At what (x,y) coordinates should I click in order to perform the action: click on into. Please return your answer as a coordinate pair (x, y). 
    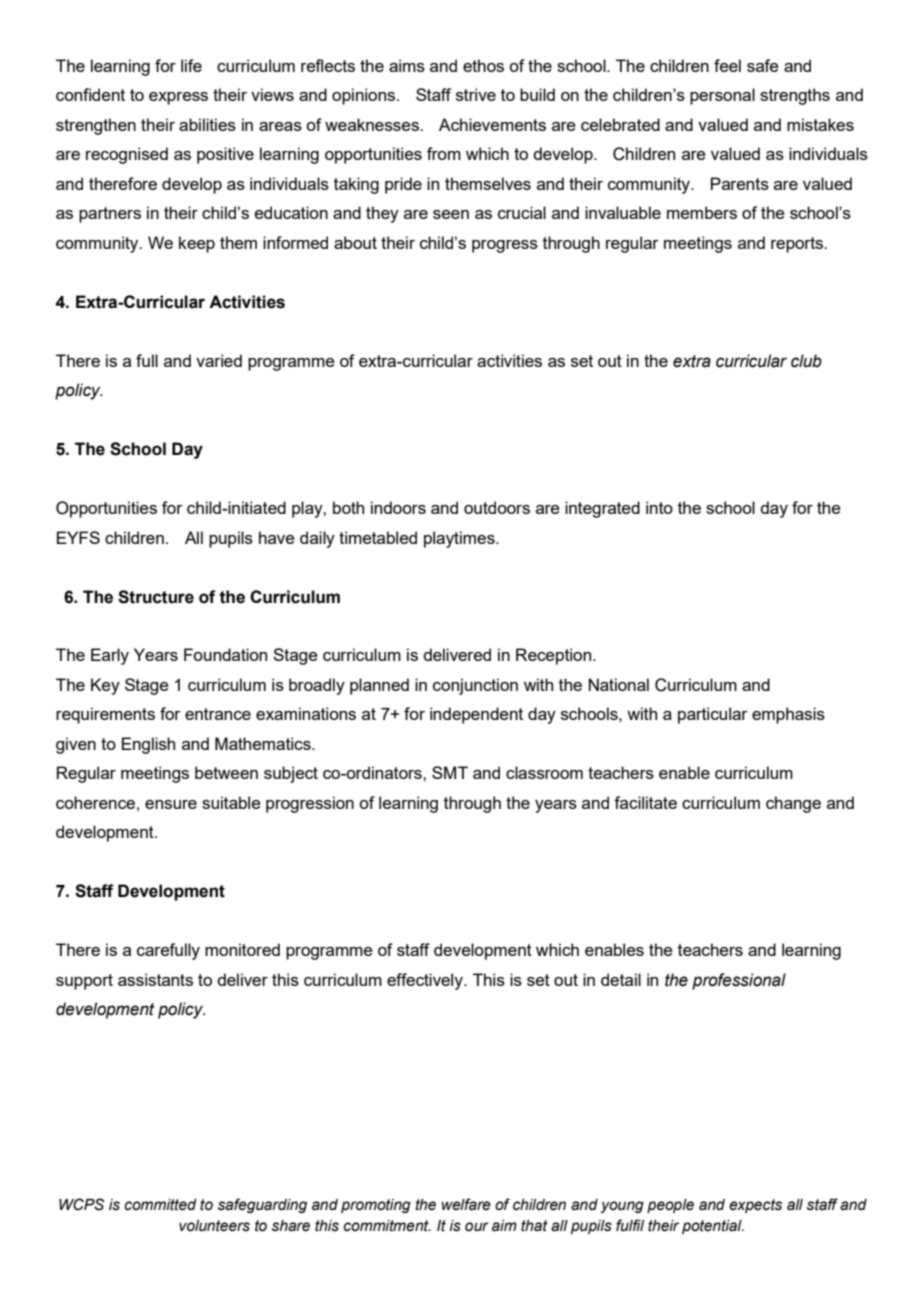
    Looking at the image, I should click on (659, 507).
